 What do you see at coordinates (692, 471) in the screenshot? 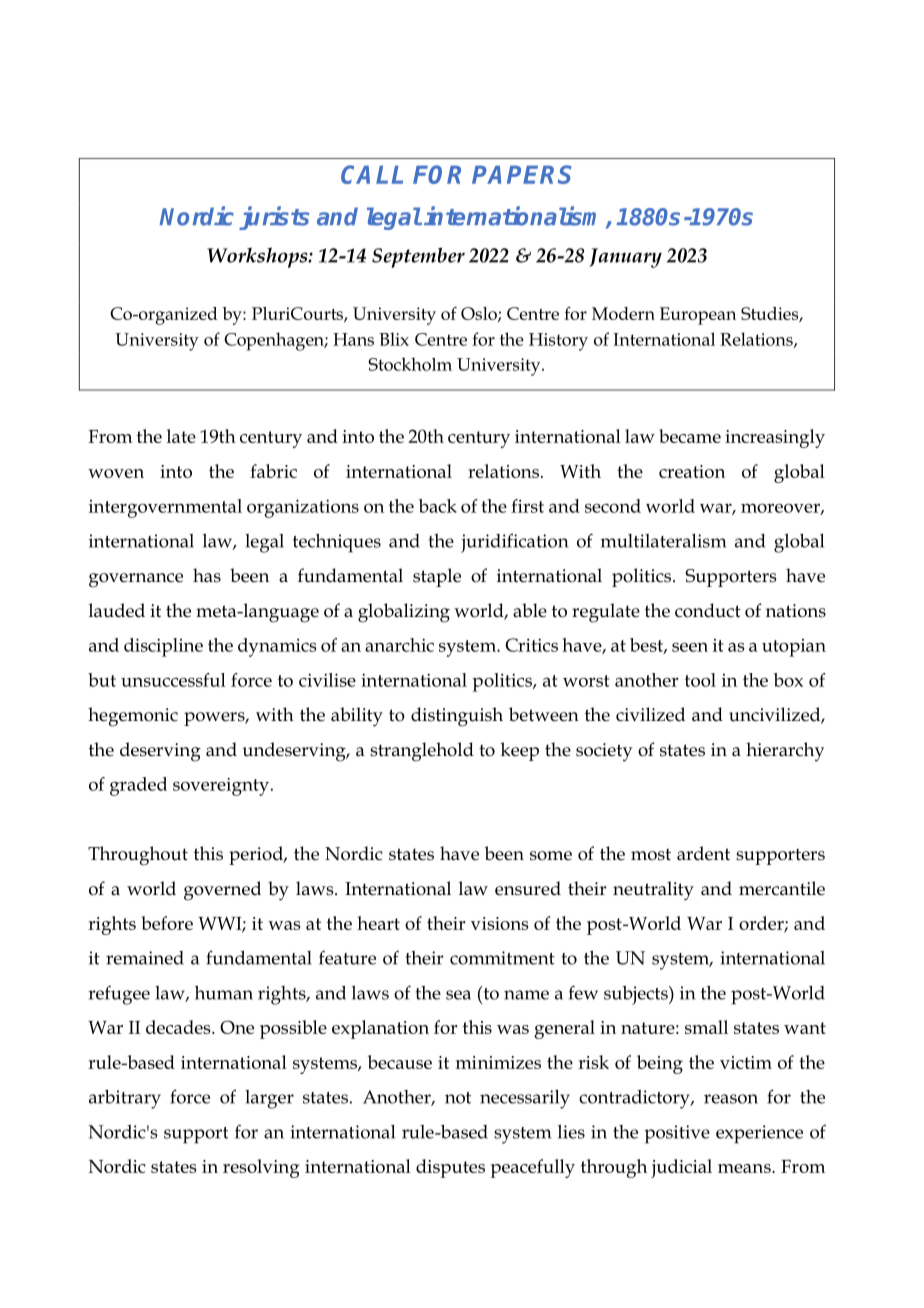
I see `creation` at bounding box center [692, 471].
